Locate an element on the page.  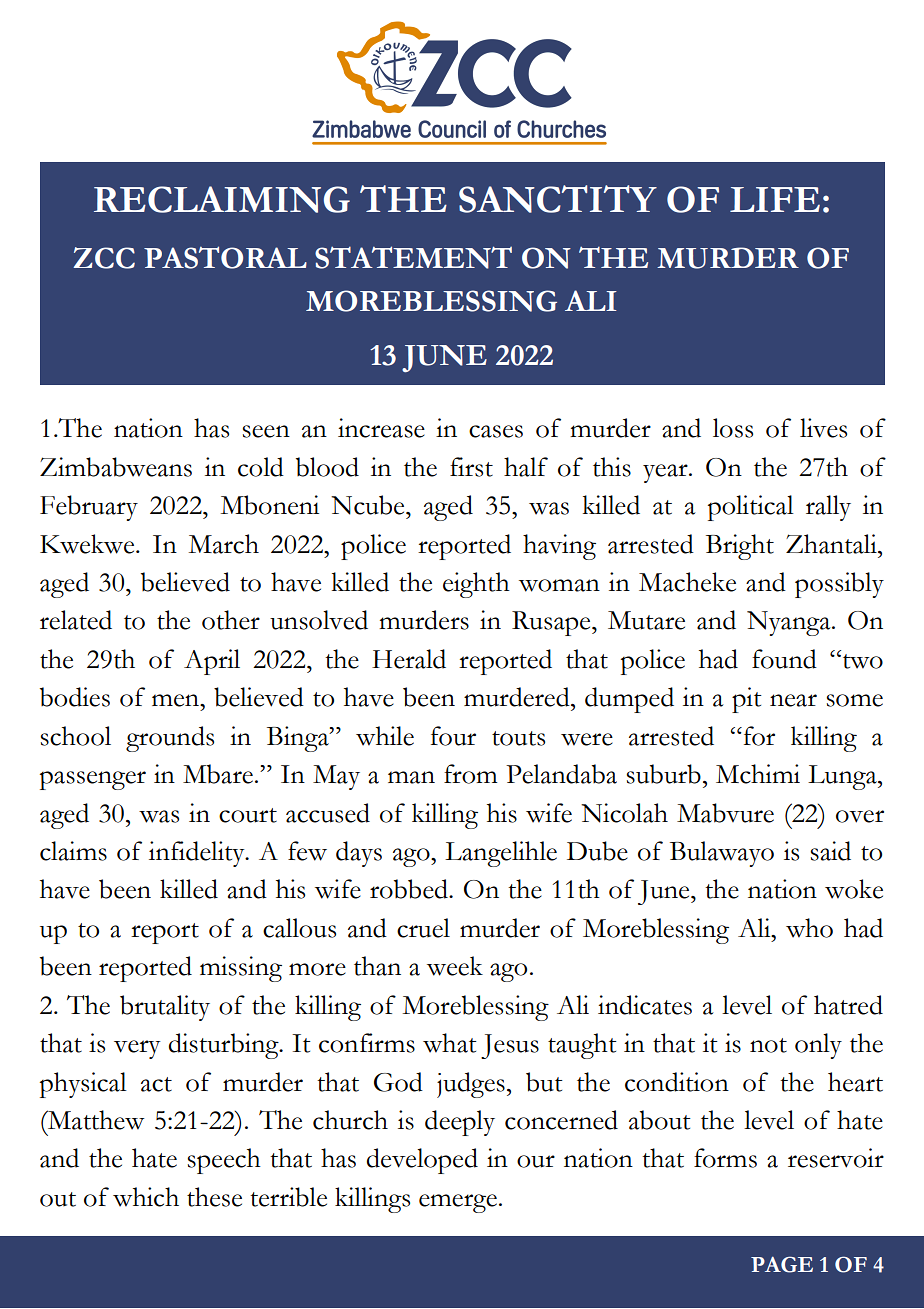
LIFE is located at coordinates (775, 199).
